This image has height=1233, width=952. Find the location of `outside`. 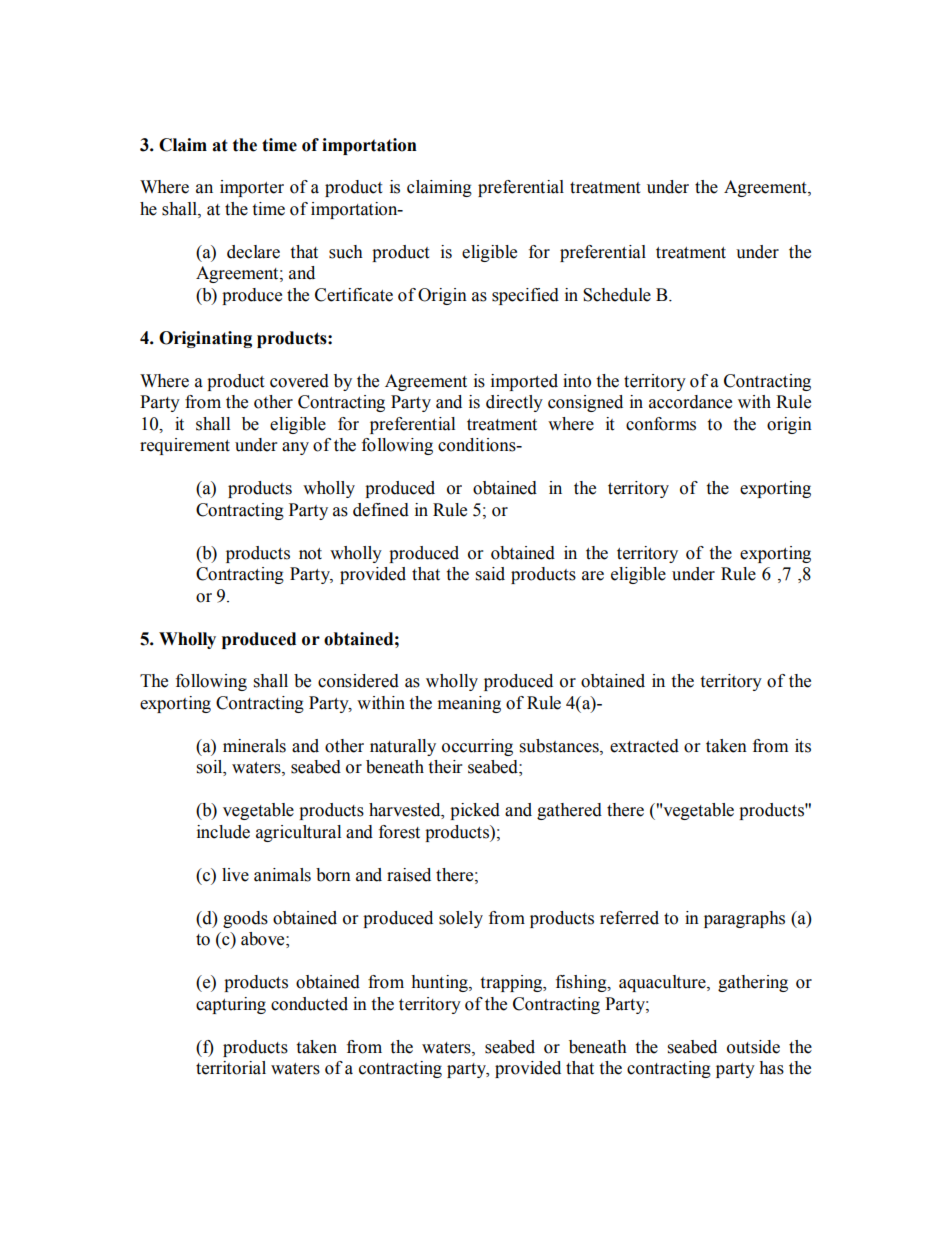

outside is located at coordinates (753, 1047).
